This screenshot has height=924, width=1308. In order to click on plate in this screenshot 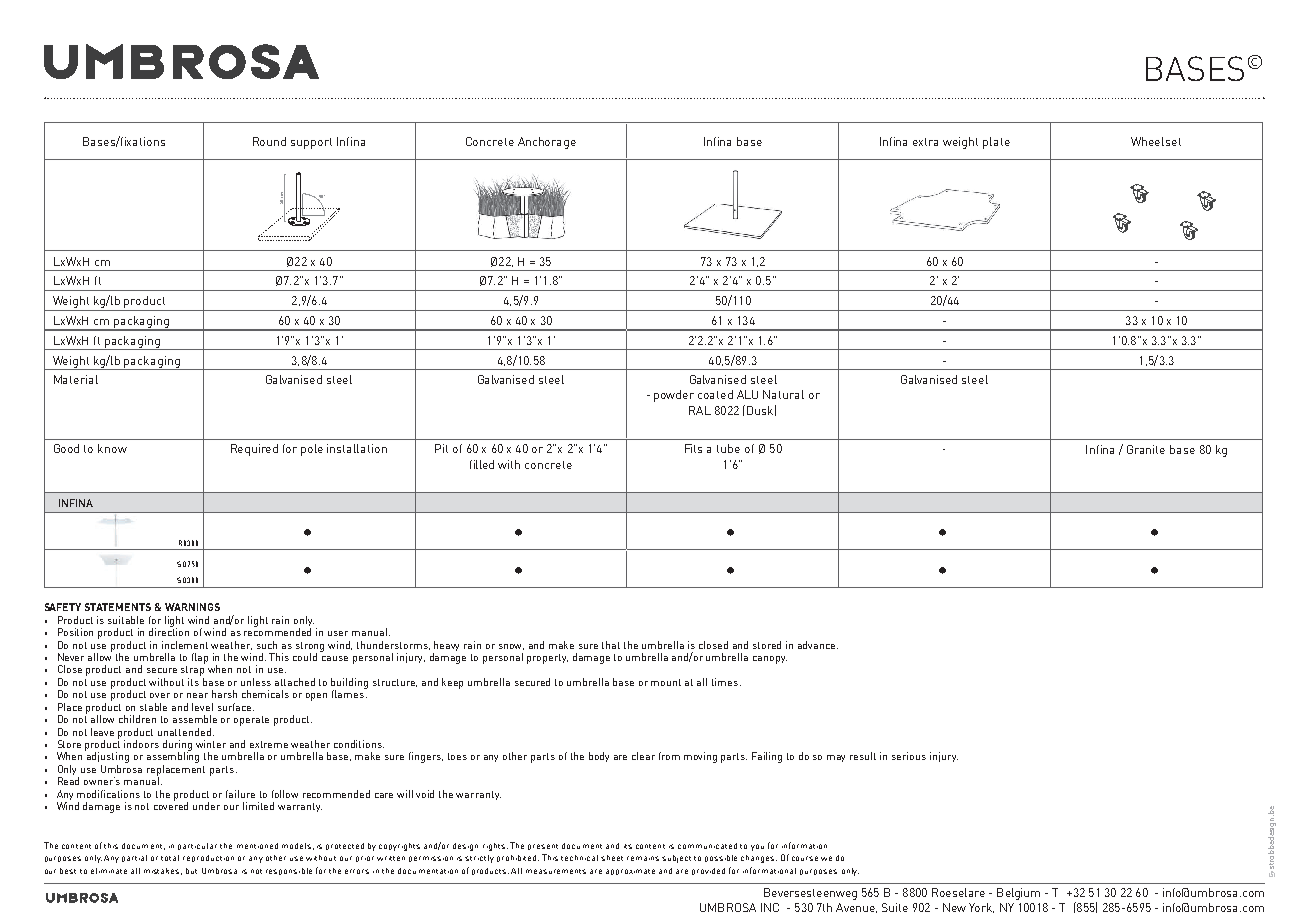, I will do `click(996, 143)`.
